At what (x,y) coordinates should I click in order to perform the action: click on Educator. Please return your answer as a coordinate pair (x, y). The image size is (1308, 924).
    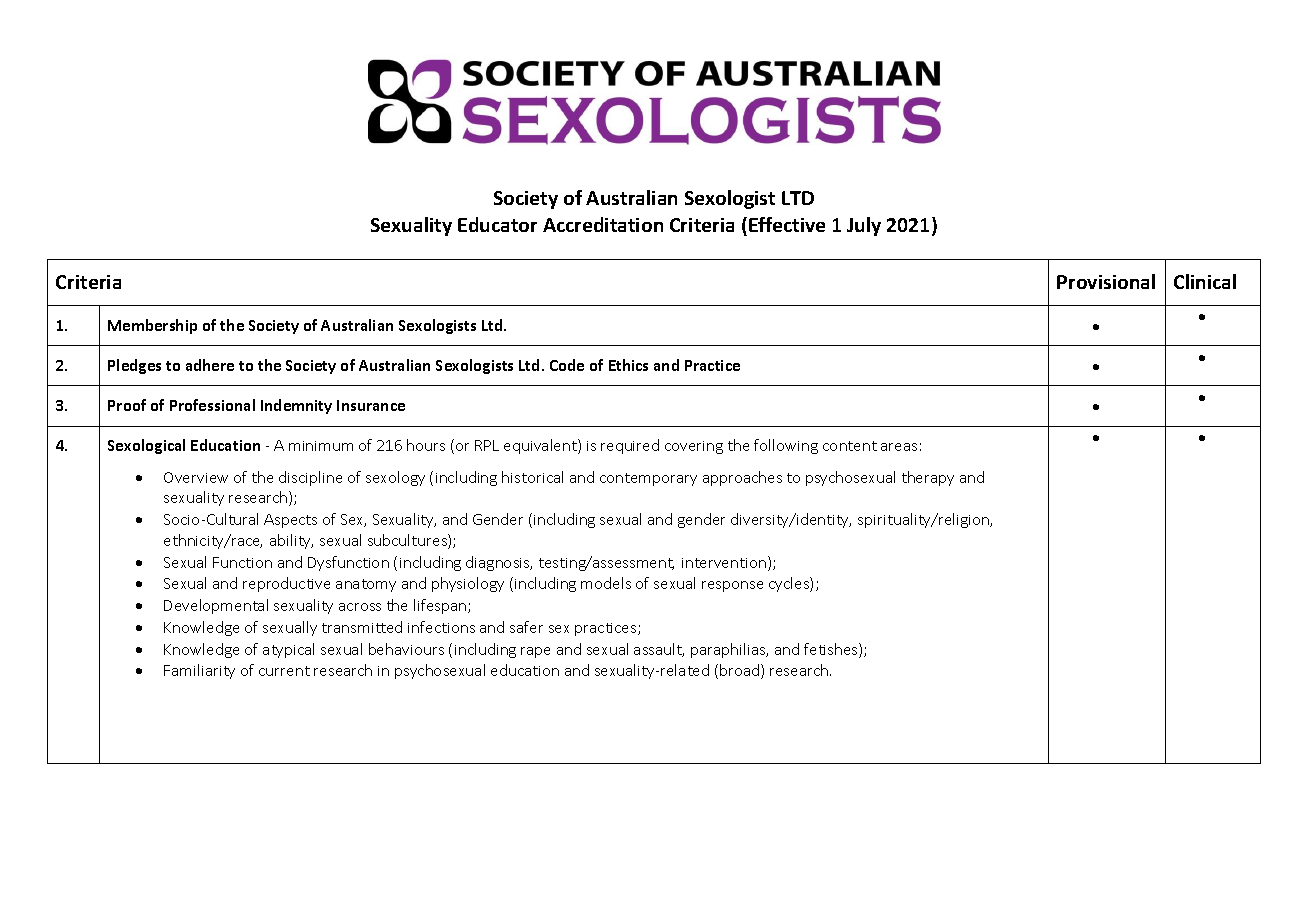
    Looking at the image, I should click on (497, 224).
